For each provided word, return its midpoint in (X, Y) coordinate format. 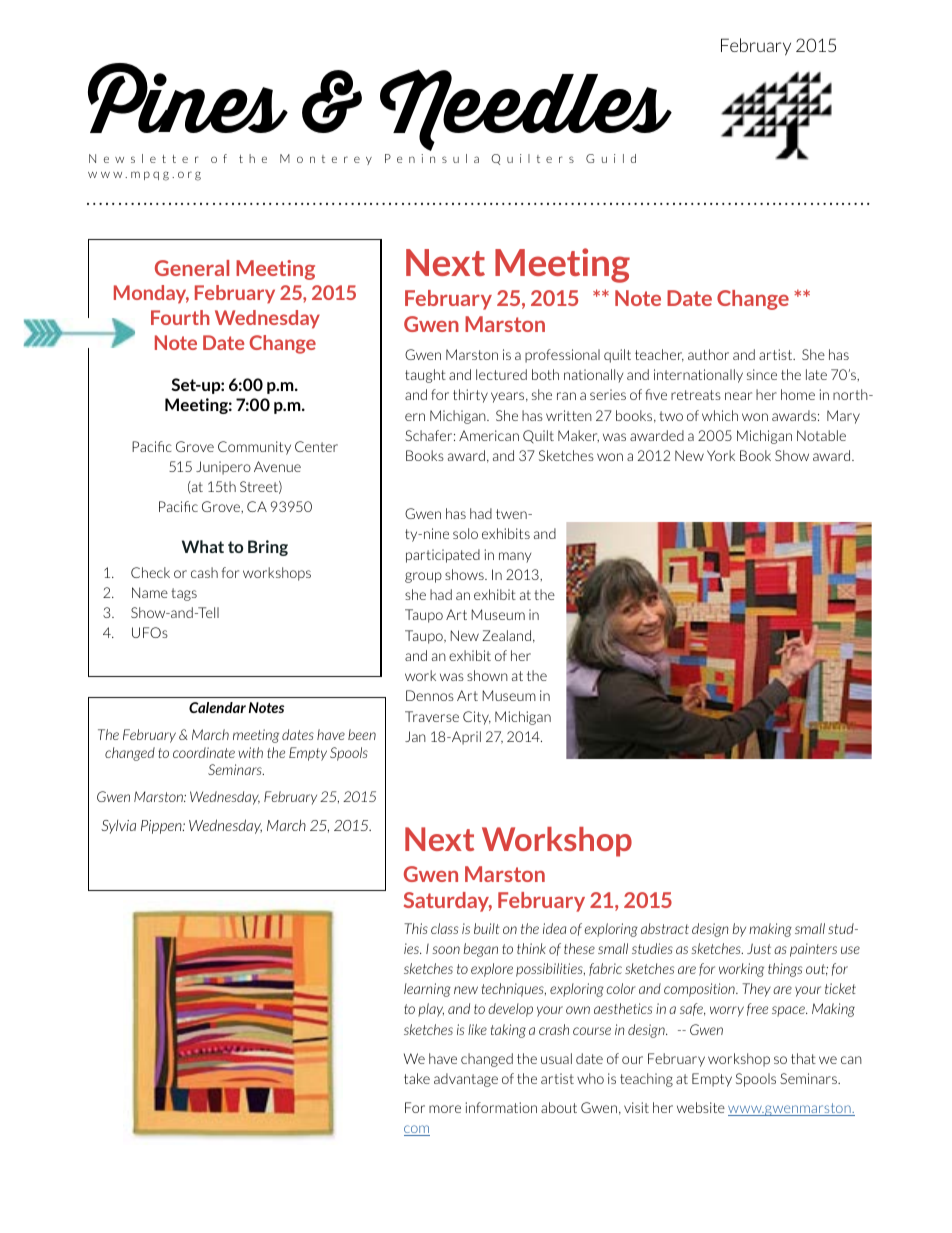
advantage (466, 1080)
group (423, 577)
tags (184, 594)
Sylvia (118, 827)
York (721, 455)
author (708, 354)
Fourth (180, 317)
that (803, 1058)
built (487, 928)
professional (562, 356)
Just (759, 948)
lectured (501, 374)
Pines (188, 98)
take (417, 1078)
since (762, 374)
